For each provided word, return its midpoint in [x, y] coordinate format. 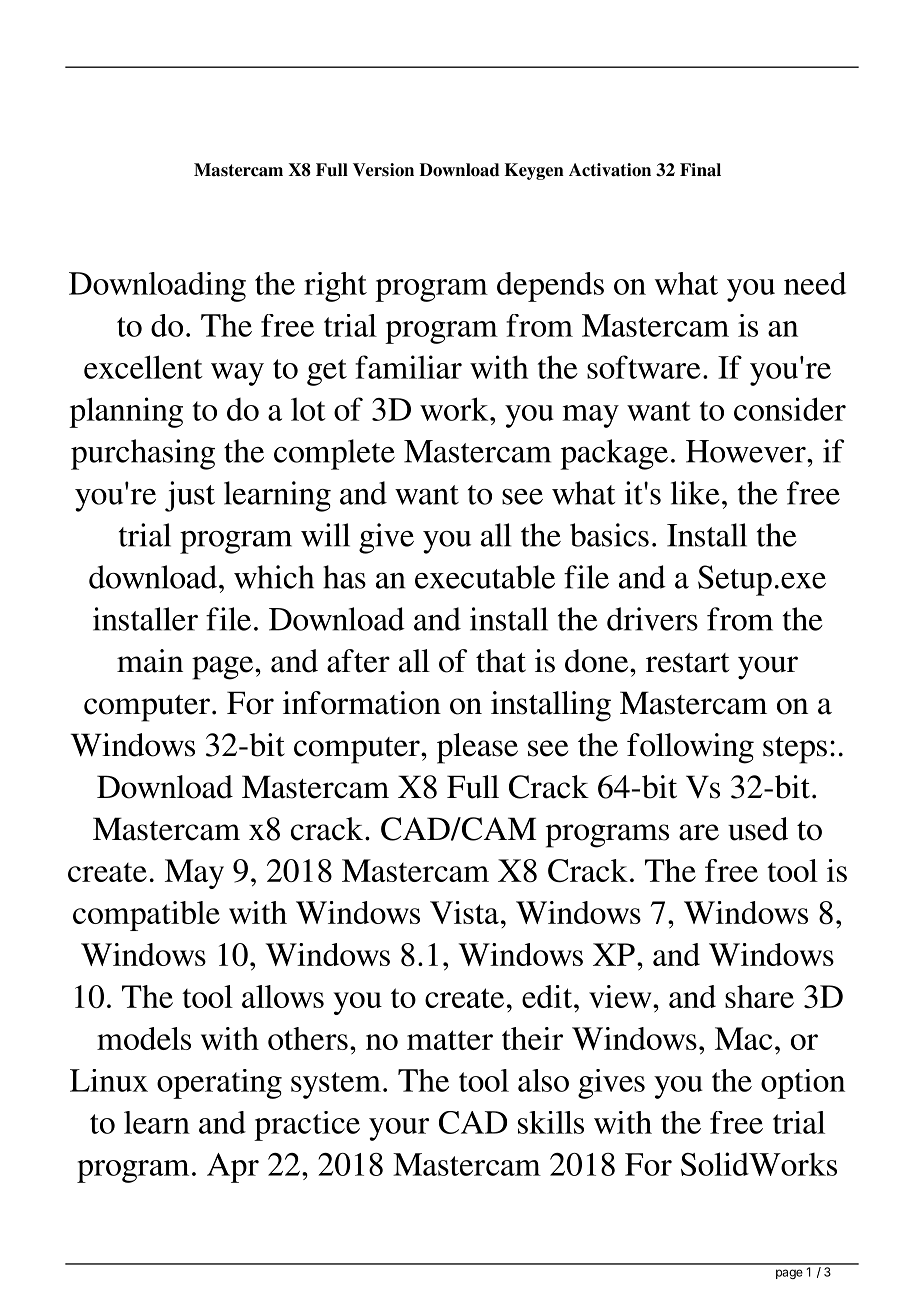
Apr [233, 1168]
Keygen [534, 171]
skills [551, 1122]
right [335, 287]
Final [700, 170]
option [803, 1084]
